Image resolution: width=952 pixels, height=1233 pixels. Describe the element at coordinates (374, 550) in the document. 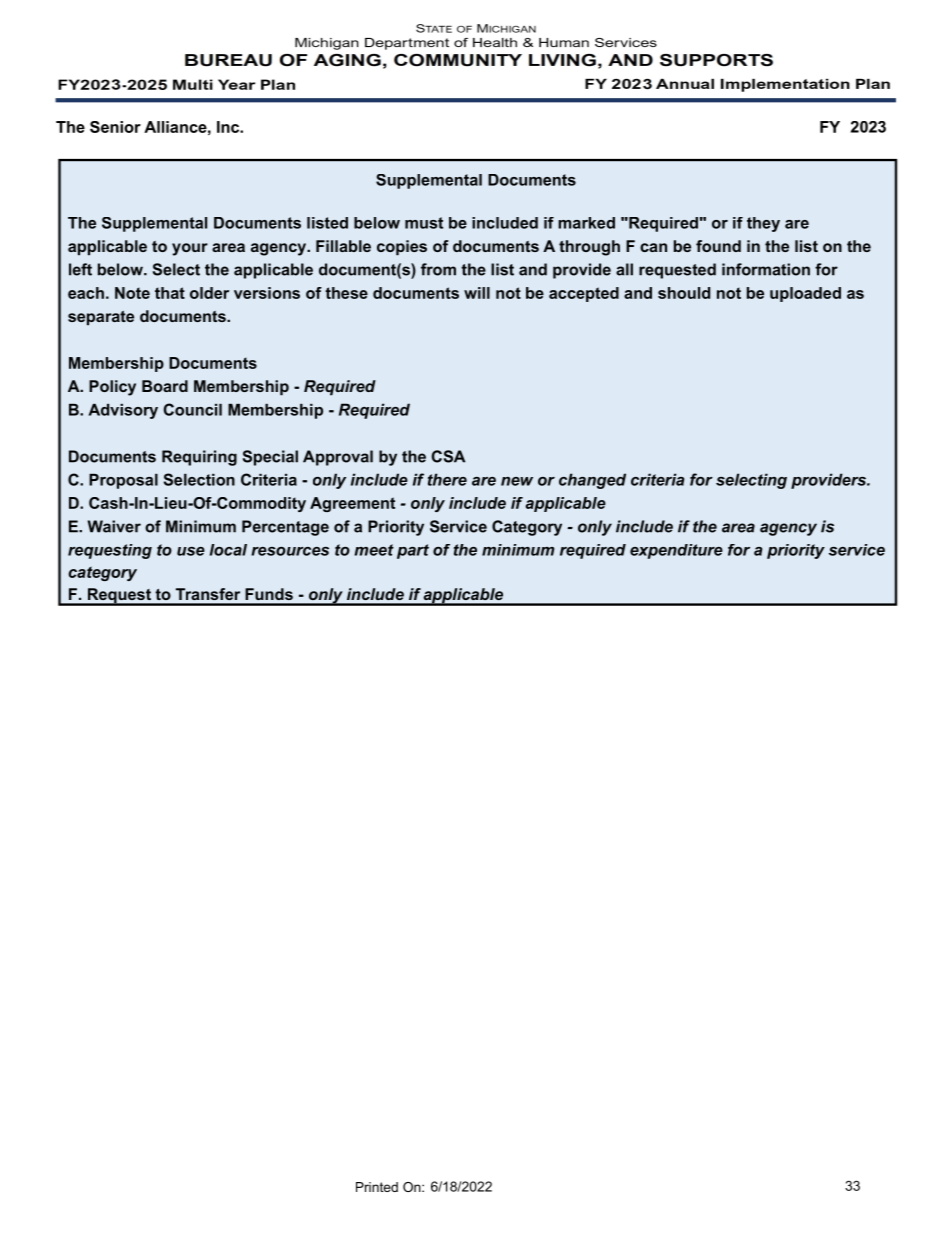

I see `meet` at that location.
